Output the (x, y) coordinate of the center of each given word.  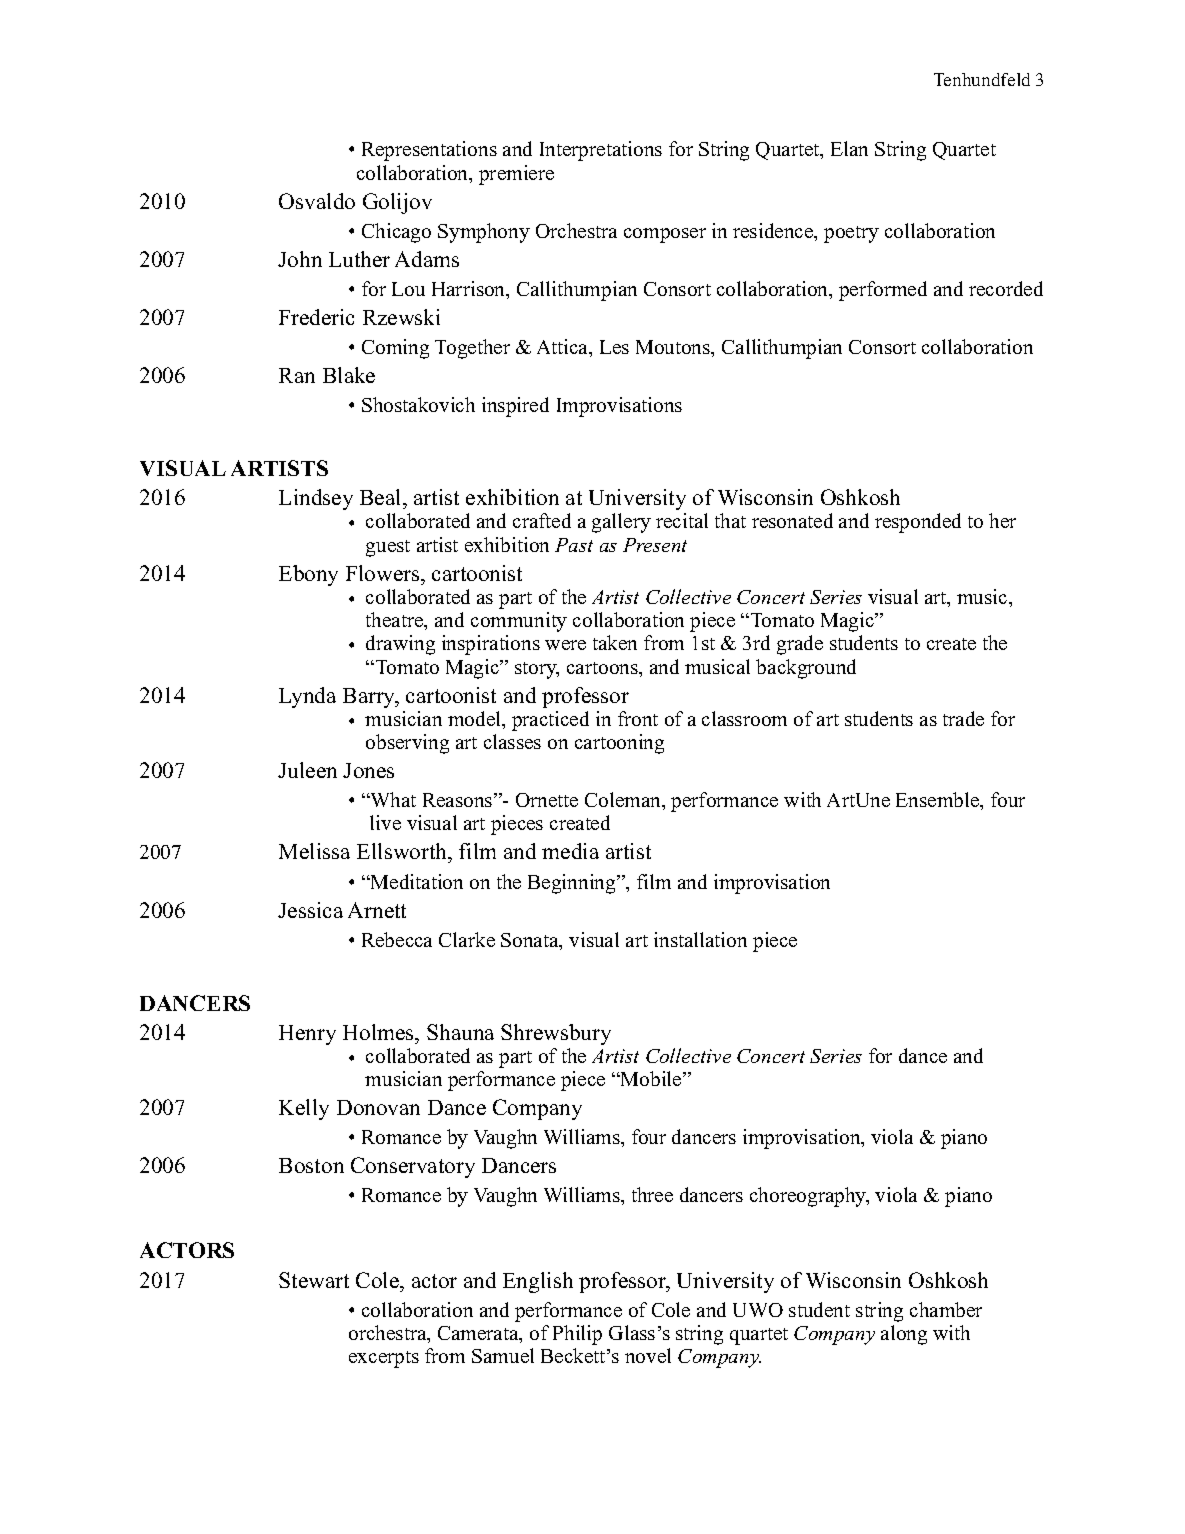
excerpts (384, 1359)
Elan (849, 148)
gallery (621, 523)
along (904, 1335)
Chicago (396, 233)
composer (665, 235)
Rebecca (397, 939)
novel (648, 1355)
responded (918, 523)
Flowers (384, 573)
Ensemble (939, 801)
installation (700, 939)
